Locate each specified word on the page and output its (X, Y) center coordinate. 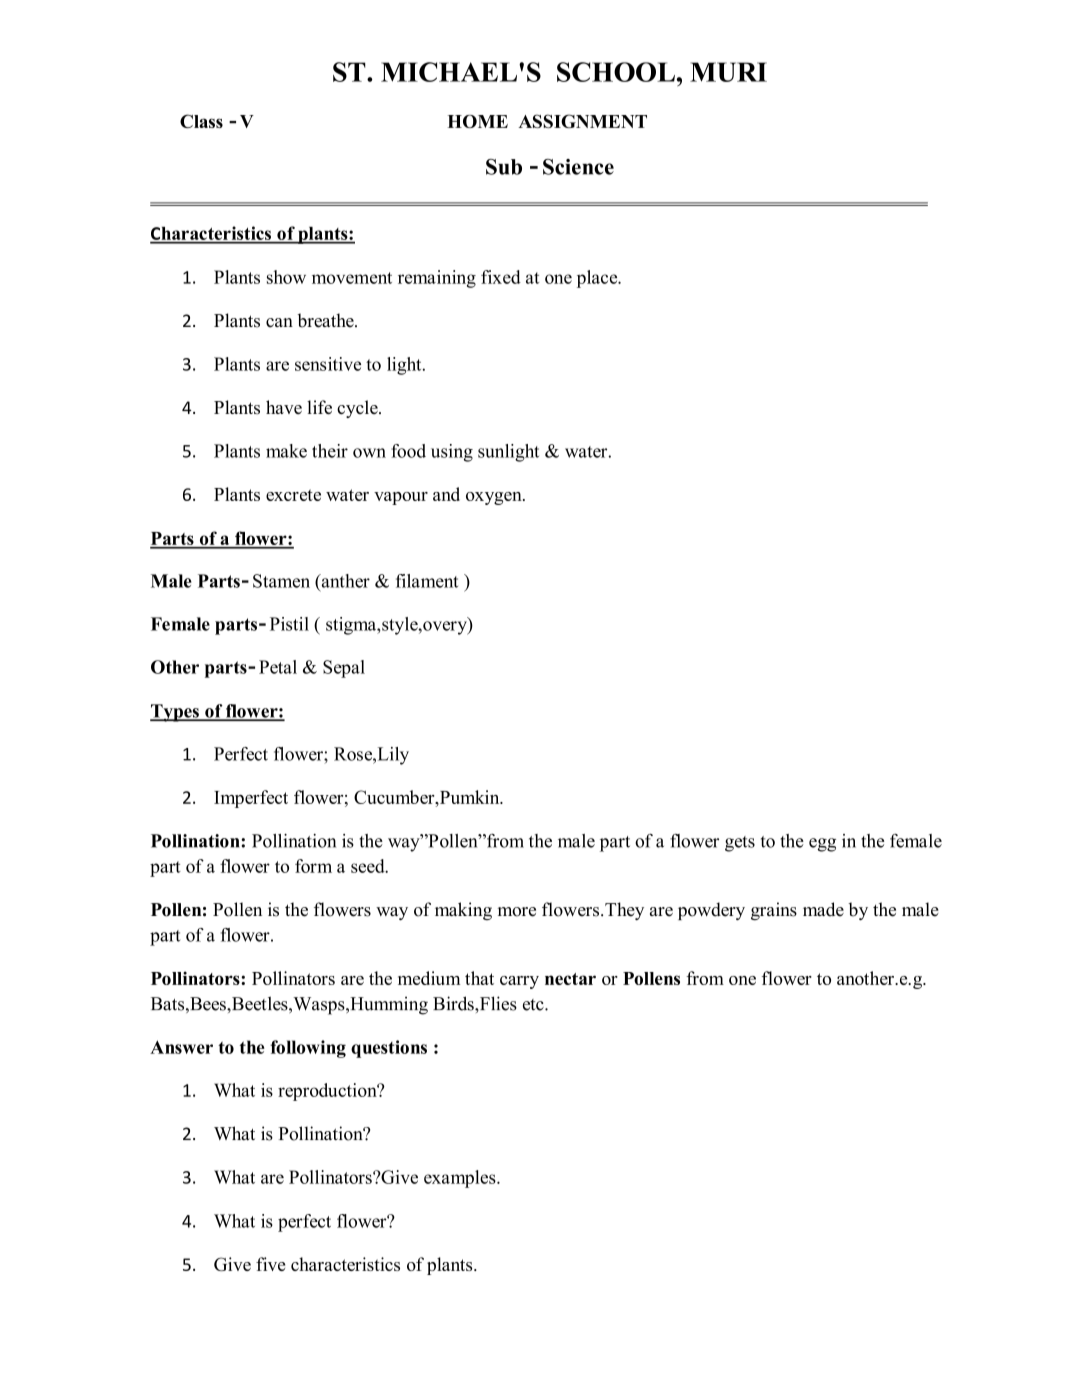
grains (774, 911)
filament (427, 581)
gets (740, 844)
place (598, 279)
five (271, 1264)
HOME (478, 121)
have (284, 407)
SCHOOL (617, 72)
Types (175, 713)
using (452, 453)
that (479, 978)
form (313, 866)
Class (201, 121)
